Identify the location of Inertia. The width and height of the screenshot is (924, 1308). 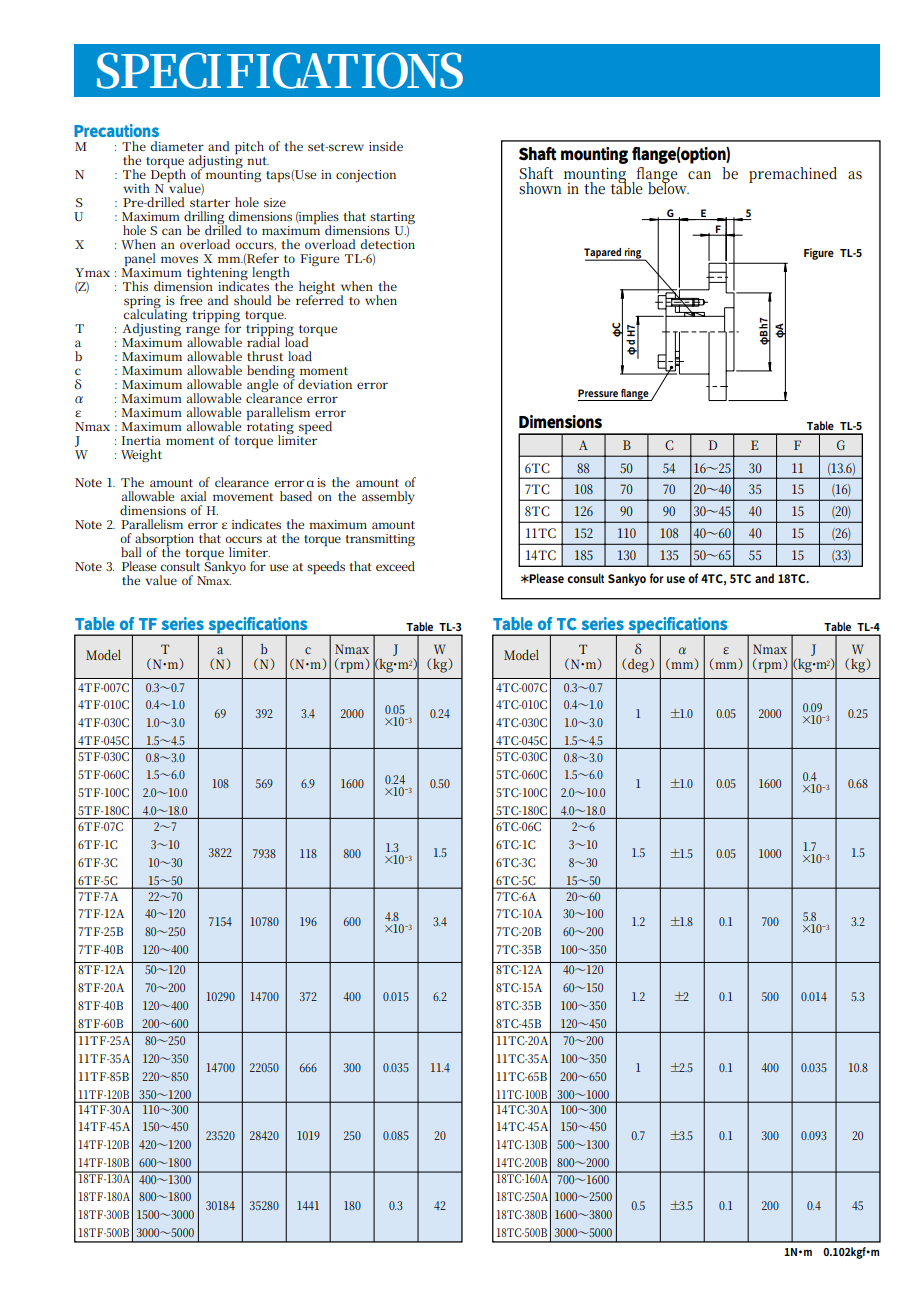
(141, 440).
